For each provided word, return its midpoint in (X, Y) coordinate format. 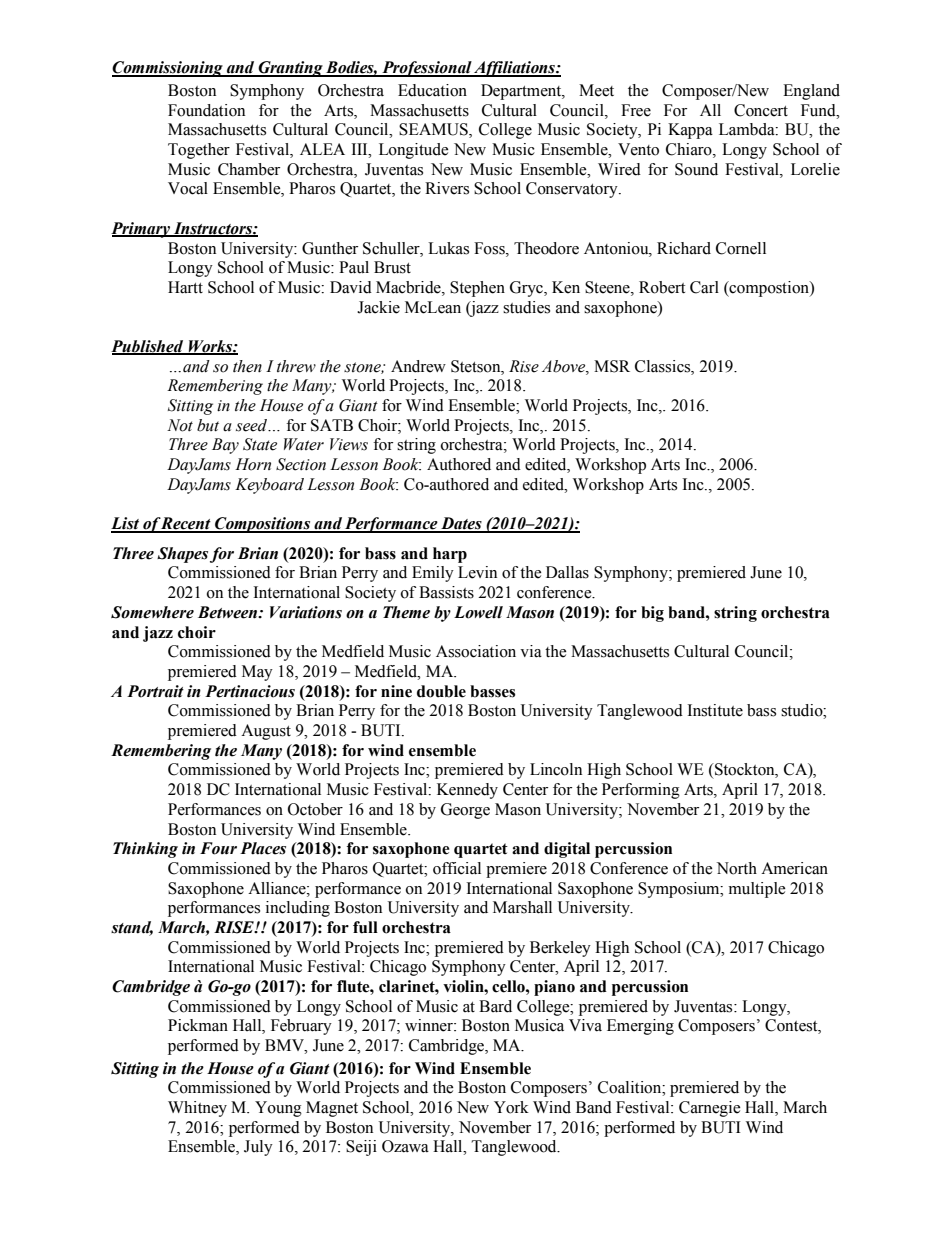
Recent (186, 524)
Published (148, 347)
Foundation (206, 110)
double (441, 691)
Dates (461, 524)
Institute (715, 710)
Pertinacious (250, 691)
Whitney (197, 1109)
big (652, 614)
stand (132, 928)
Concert (761, 110)
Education (432, 90)
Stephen (477, 289)
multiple (757, 890)
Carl (704, 287)
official (457, 868)
